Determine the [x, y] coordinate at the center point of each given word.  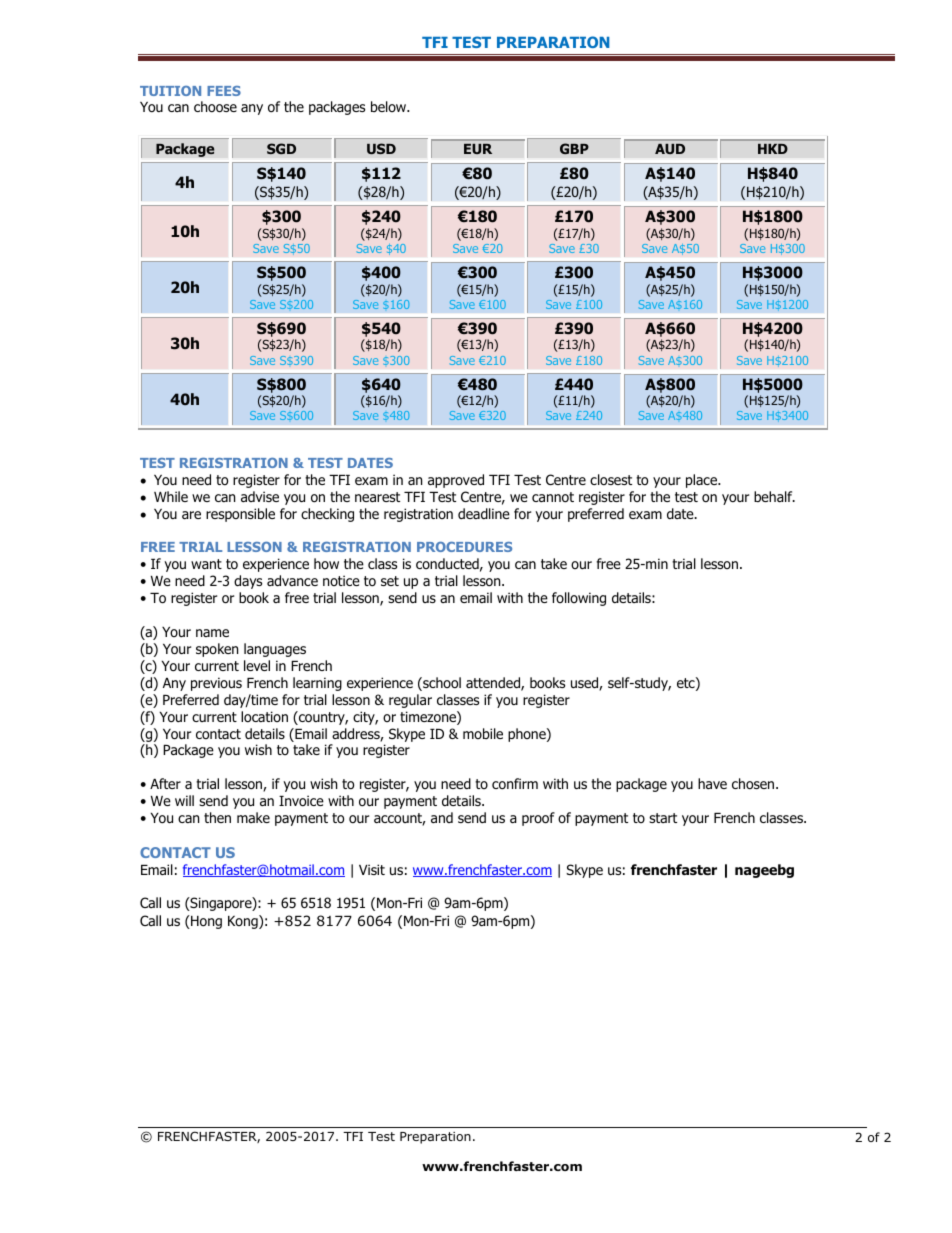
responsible [240, 515]
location [264, 716]
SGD [281, 148]
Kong [244, 922]
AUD [670, 149]
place [703, 481]
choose [215, 107]
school [441, 684]
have [712, 783]
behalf [774, 496]
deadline [484, 513]
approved [456, 481]
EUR [478, 149]
